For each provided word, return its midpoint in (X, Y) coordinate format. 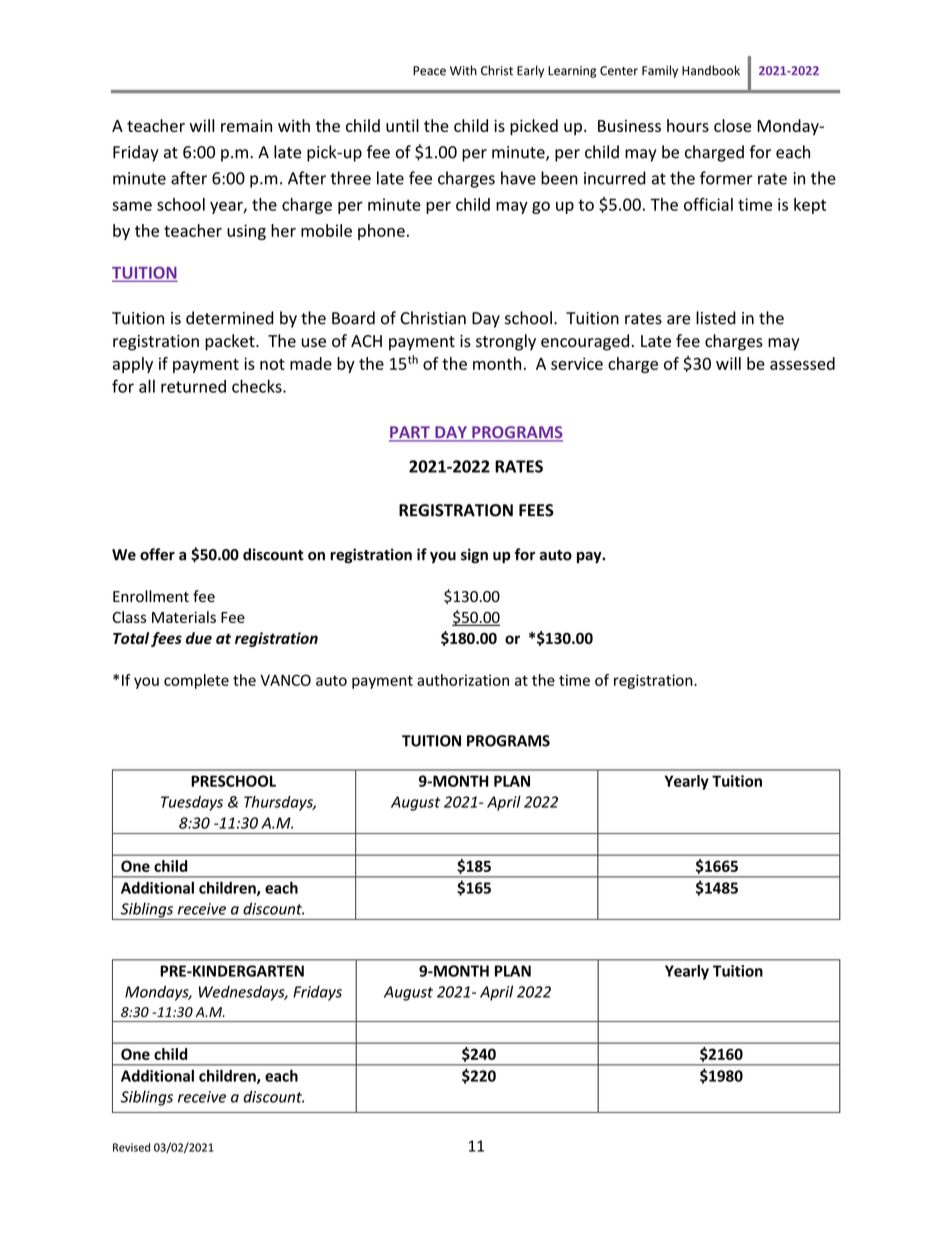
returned (193, 386)
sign (474, 556)
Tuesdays (192, 803)
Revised (131, 1147)
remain (246, 125)
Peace (429, 71)
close (732, 125)
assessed (802, 363)
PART (410, 433)
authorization (463, 680)
